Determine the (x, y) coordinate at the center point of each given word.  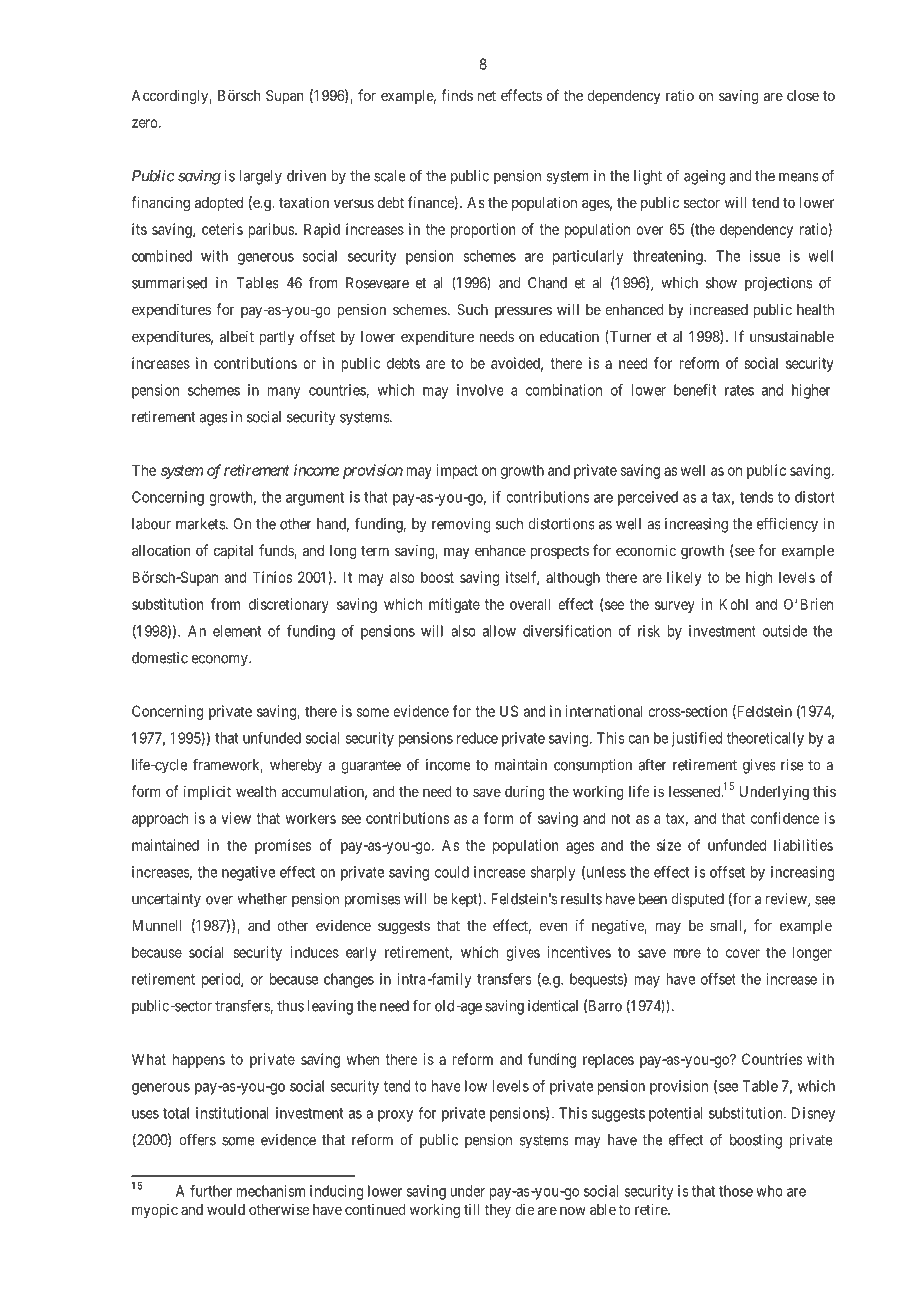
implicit (207, 792)
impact (457, 471)
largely (260, 177)
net (487, 95)
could (452, 872)
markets (200, 524)
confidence (785, 818)
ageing (704, 177)
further (211, 1191)
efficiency (787, 525)
